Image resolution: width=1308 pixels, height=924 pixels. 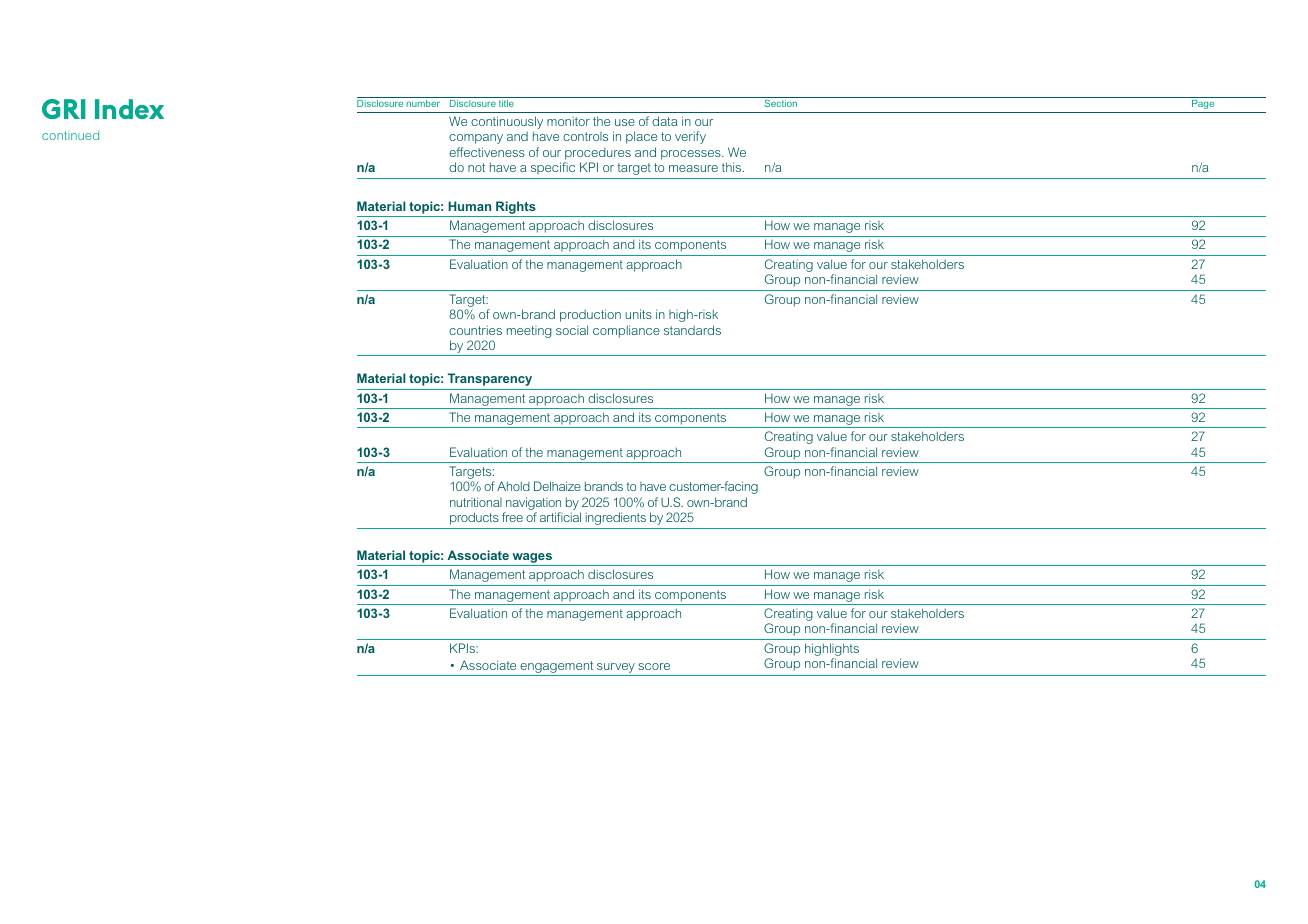 What do you see at coordinates (692, 330) in the screenshot?
I see `standards` at bounding box center [692, 330].
